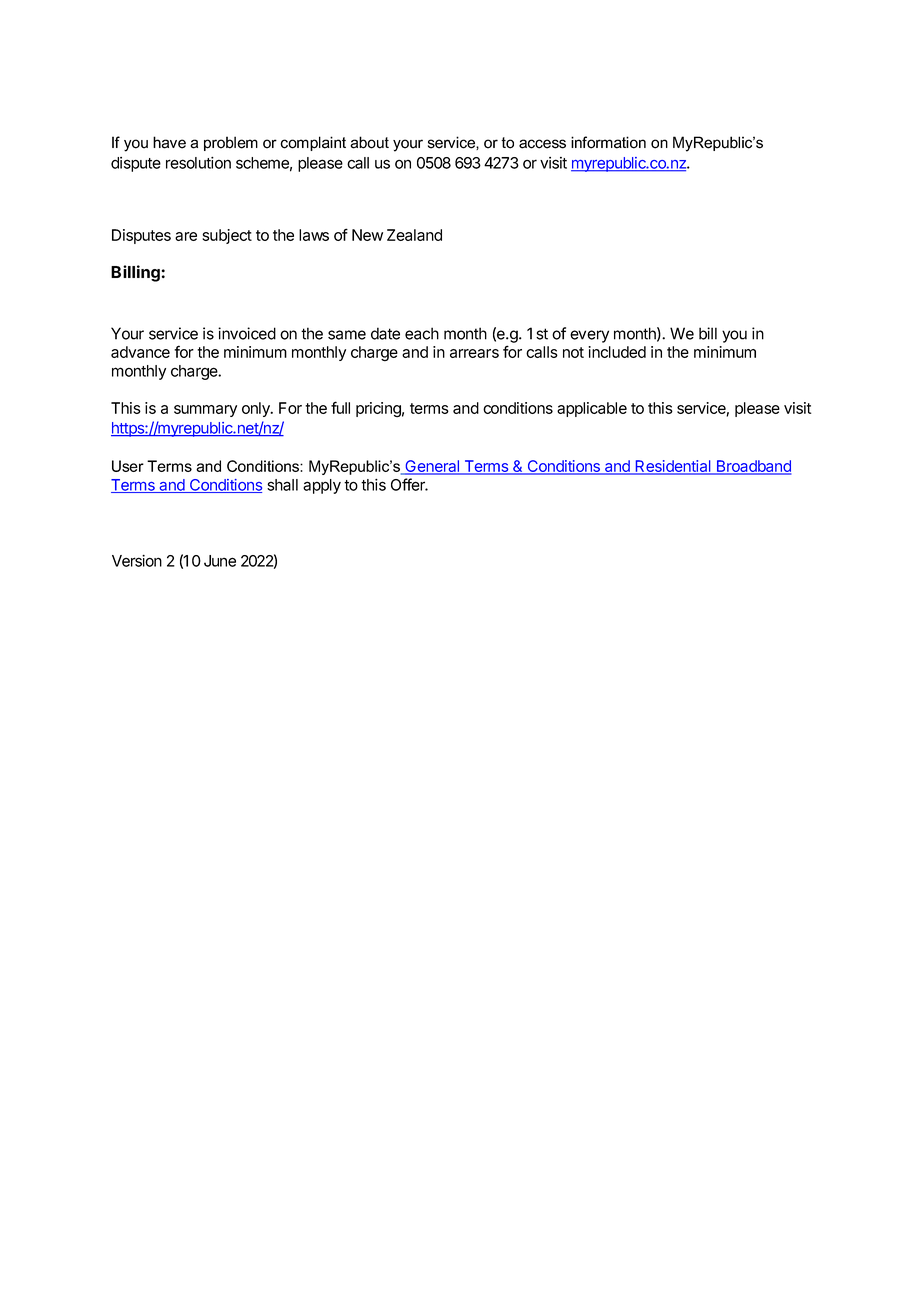 This image has width=924, height=1308. What do you see at coordinates (220, 561) in the image?
I see `June` at bounding box center [220, 561].
